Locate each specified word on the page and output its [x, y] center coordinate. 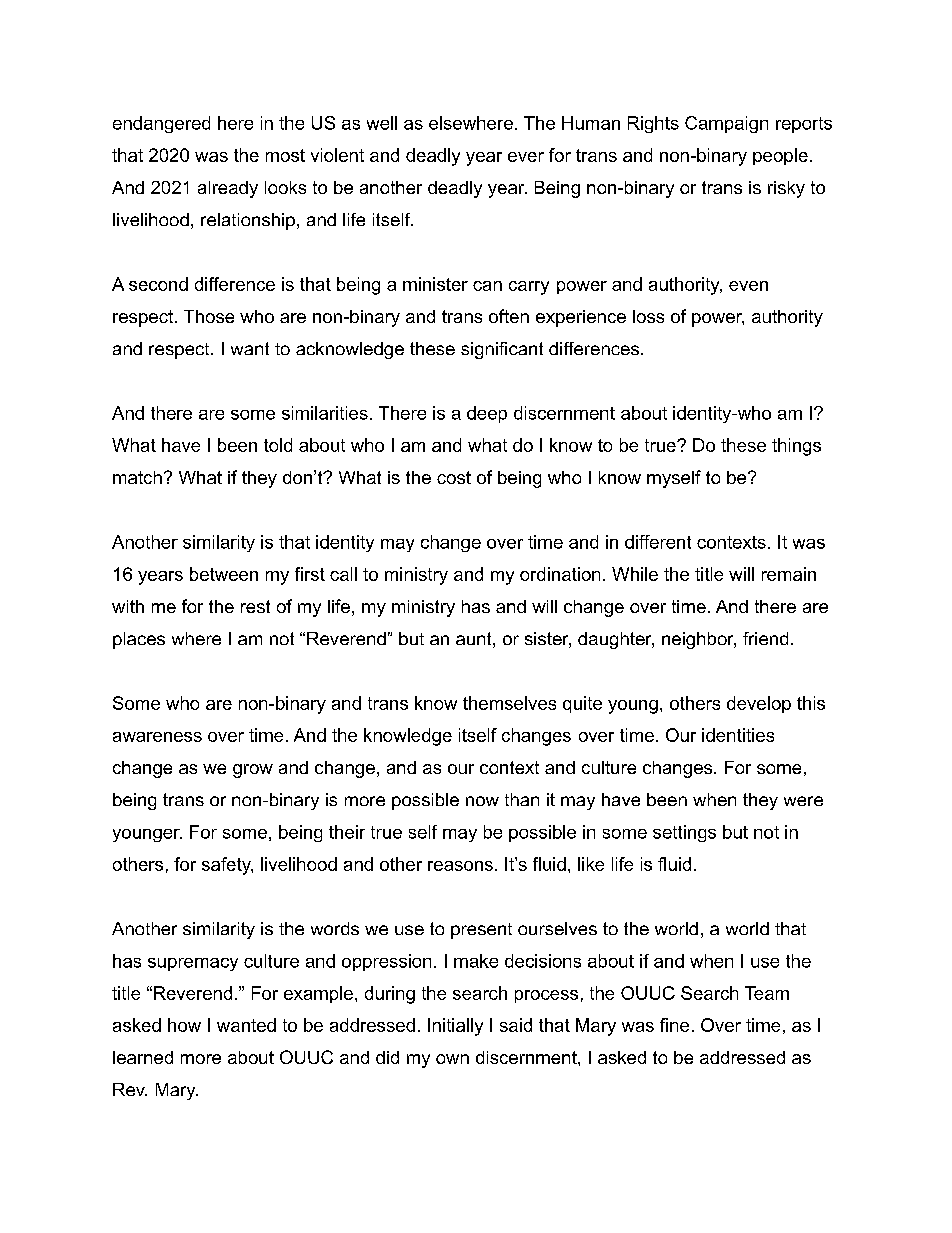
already [228, 189]
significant [502, 350]
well [382, 123]
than [522, 799]
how [184, 1025]
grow [253, 771]
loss [648, 316]
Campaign [726, 124]
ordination [560, 574]
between [224, 574]
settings [684, 833]
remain [789, 574]
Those [209, 316]
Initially [455, 1027]
